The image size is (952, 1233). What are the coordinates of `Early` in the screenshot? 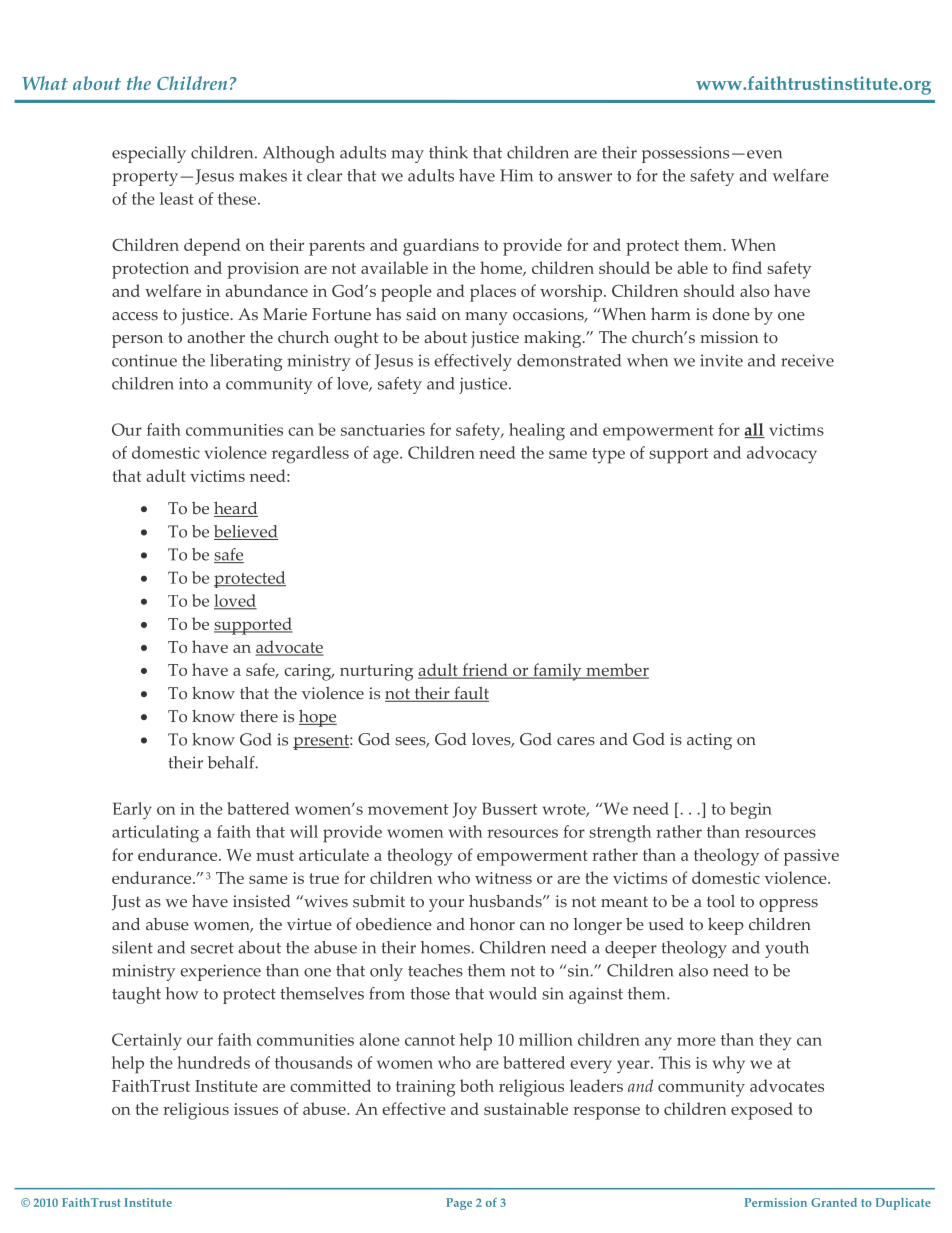 It's located at (132, 811).
